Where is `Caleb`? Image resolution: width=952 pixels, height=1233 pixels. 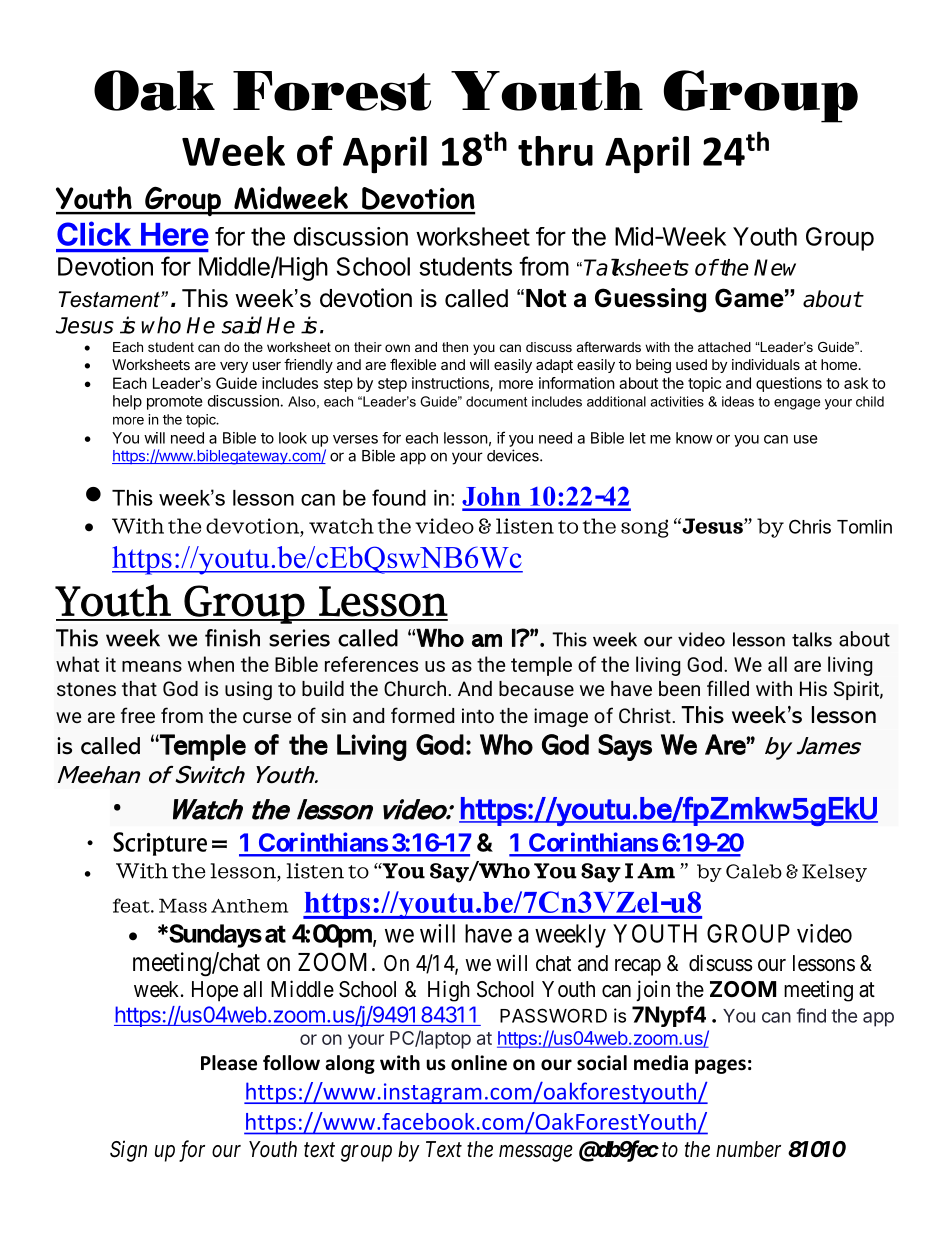
Caleb is located at coordinates (754, 871).
